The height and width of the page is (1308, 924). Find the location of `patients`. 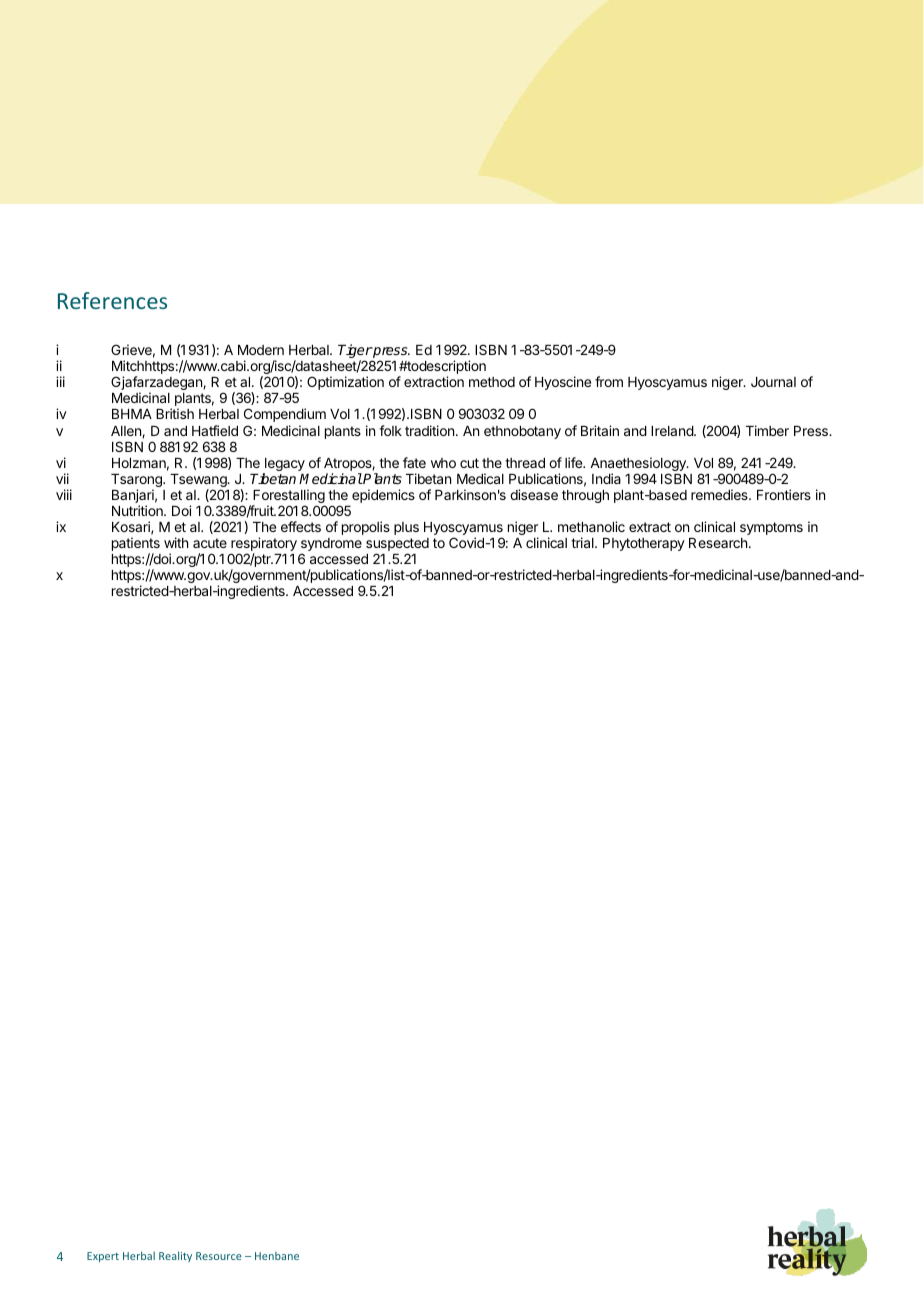

patients is located at coordinates (136, 545).
